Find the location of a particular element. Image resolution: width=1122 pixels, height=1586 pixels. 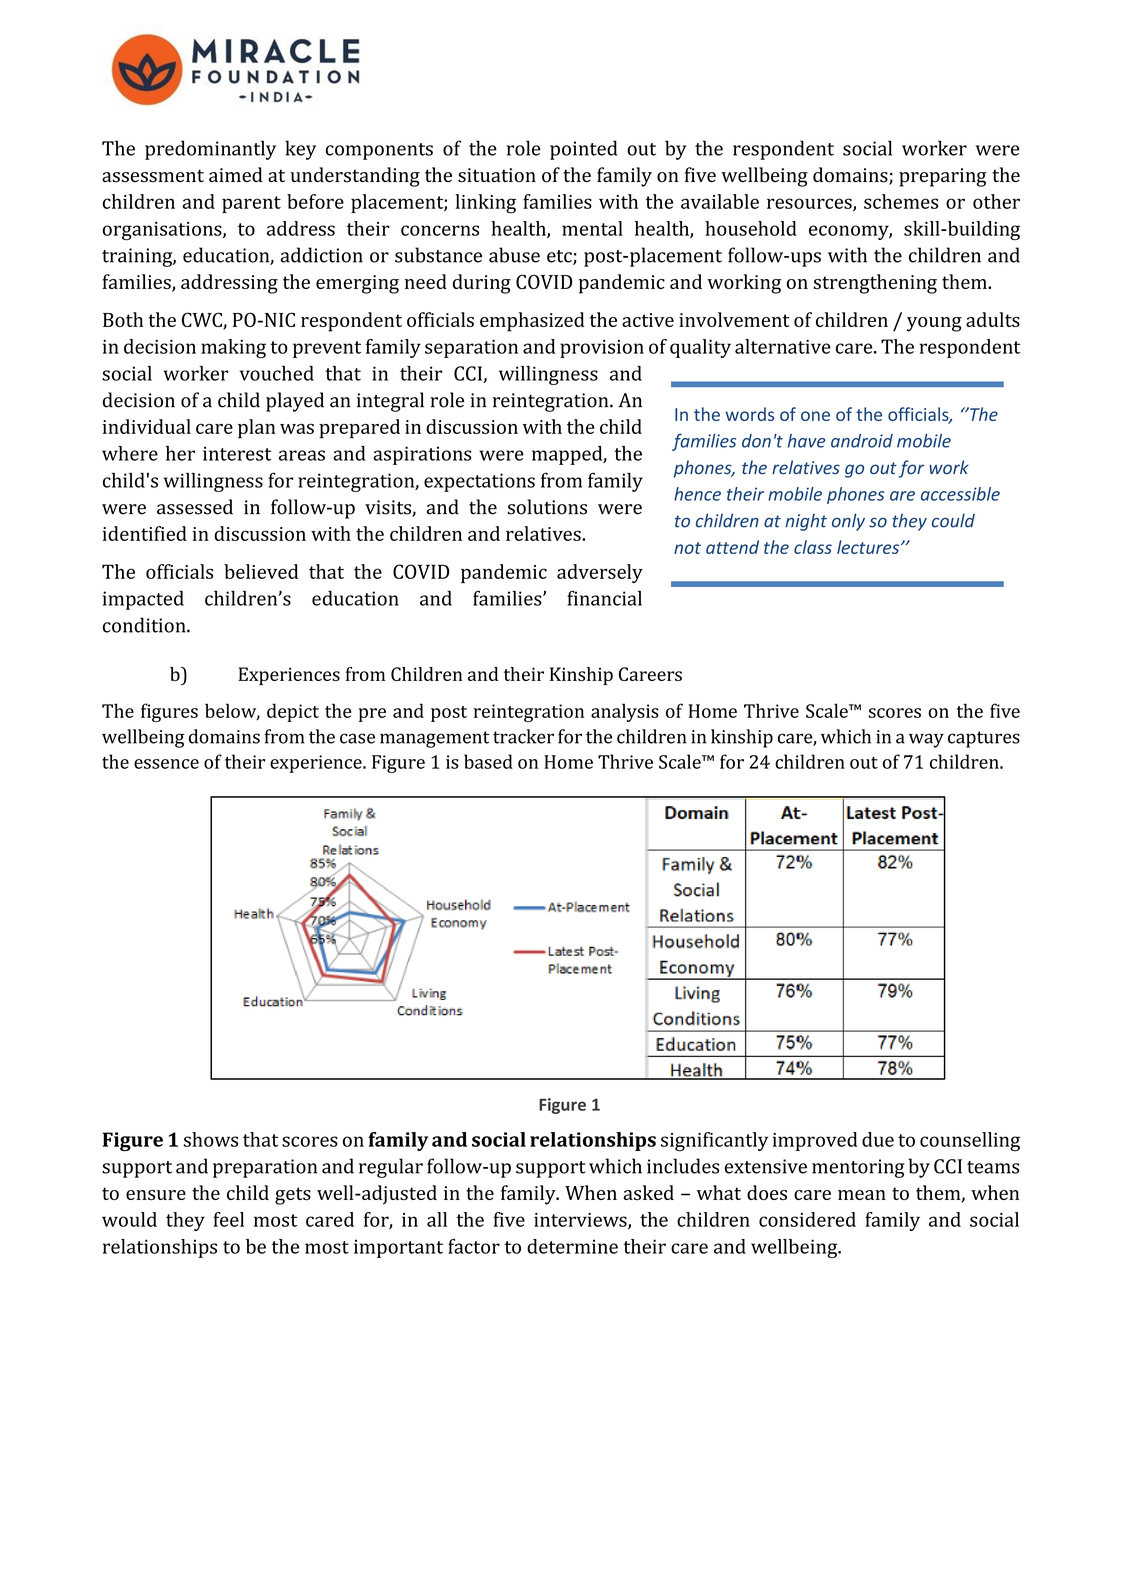

due is located at coordinates (878, 1139).
